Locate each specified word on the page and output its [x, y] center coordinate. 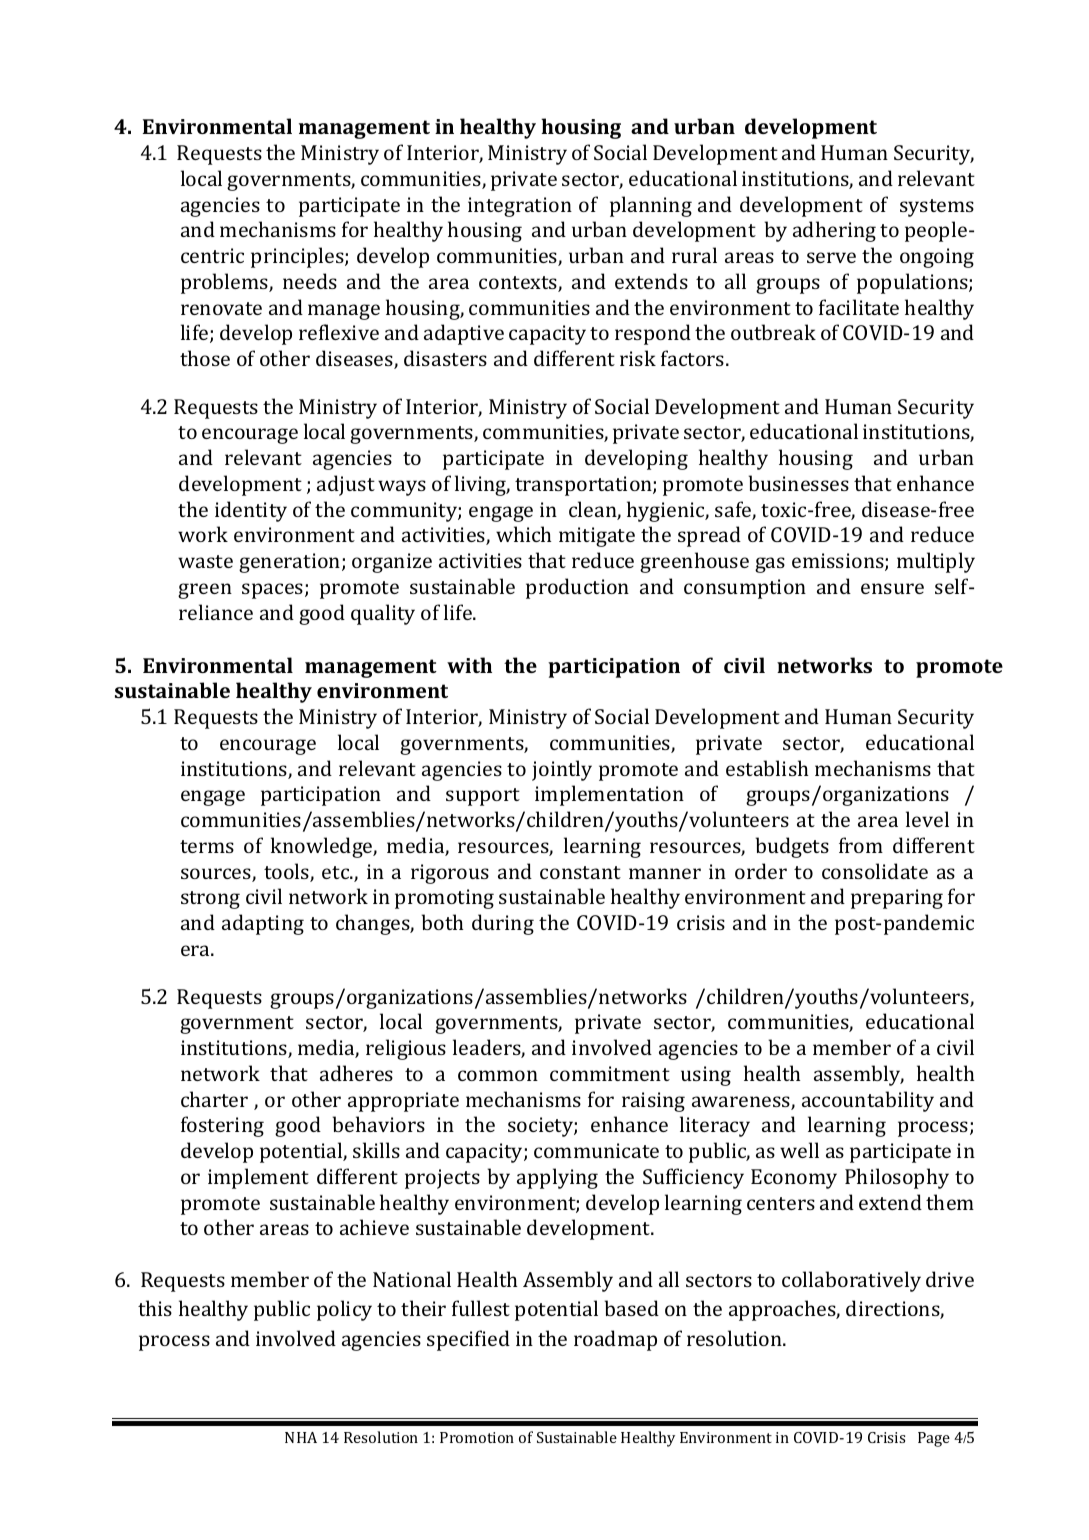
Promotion [477, 1437]
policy [344, 1310]
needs [310, 281]
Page [934, 1439]
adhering [834, 231]
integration [520, 207]
